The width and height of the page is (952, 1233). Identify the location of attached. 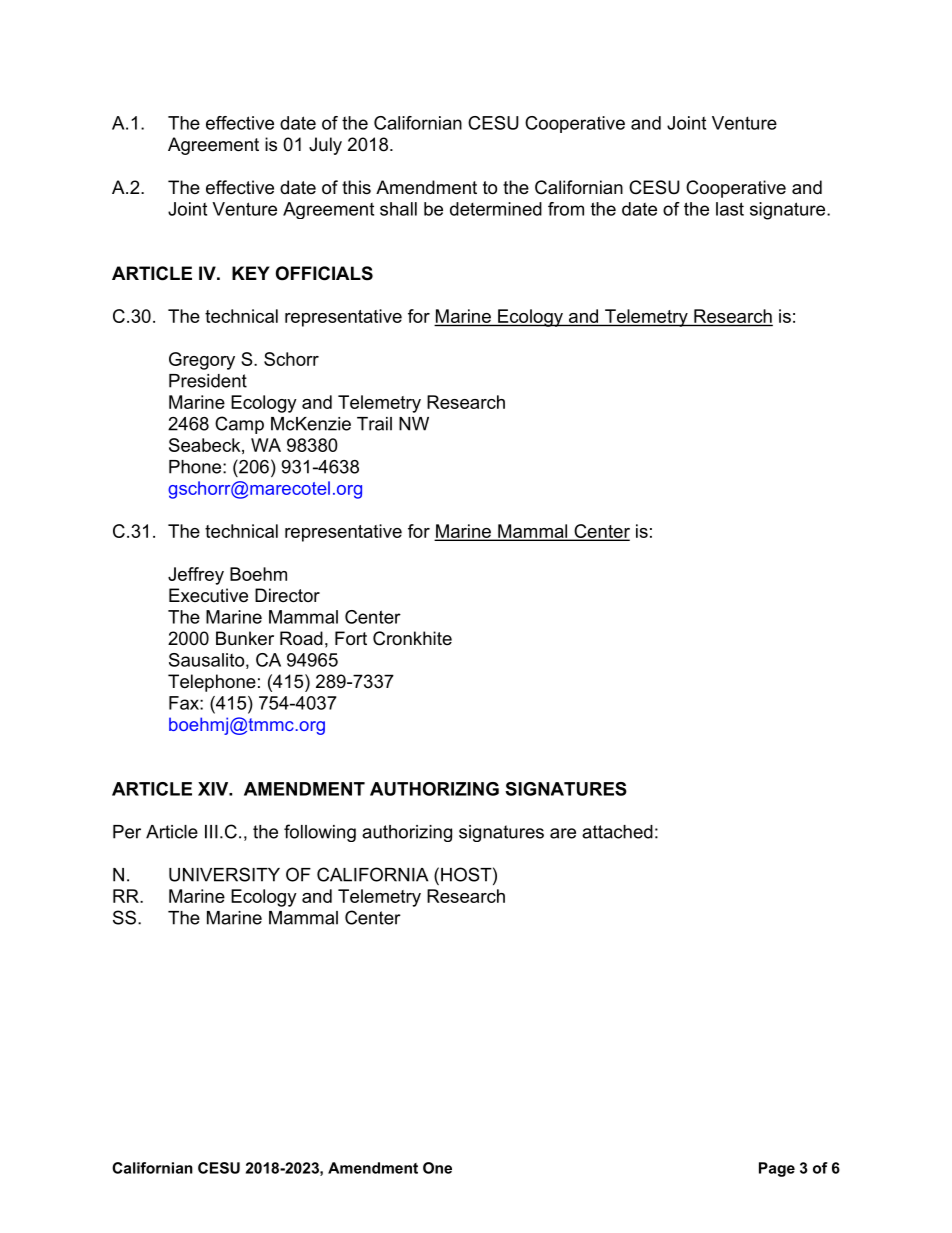
(617, 832).
